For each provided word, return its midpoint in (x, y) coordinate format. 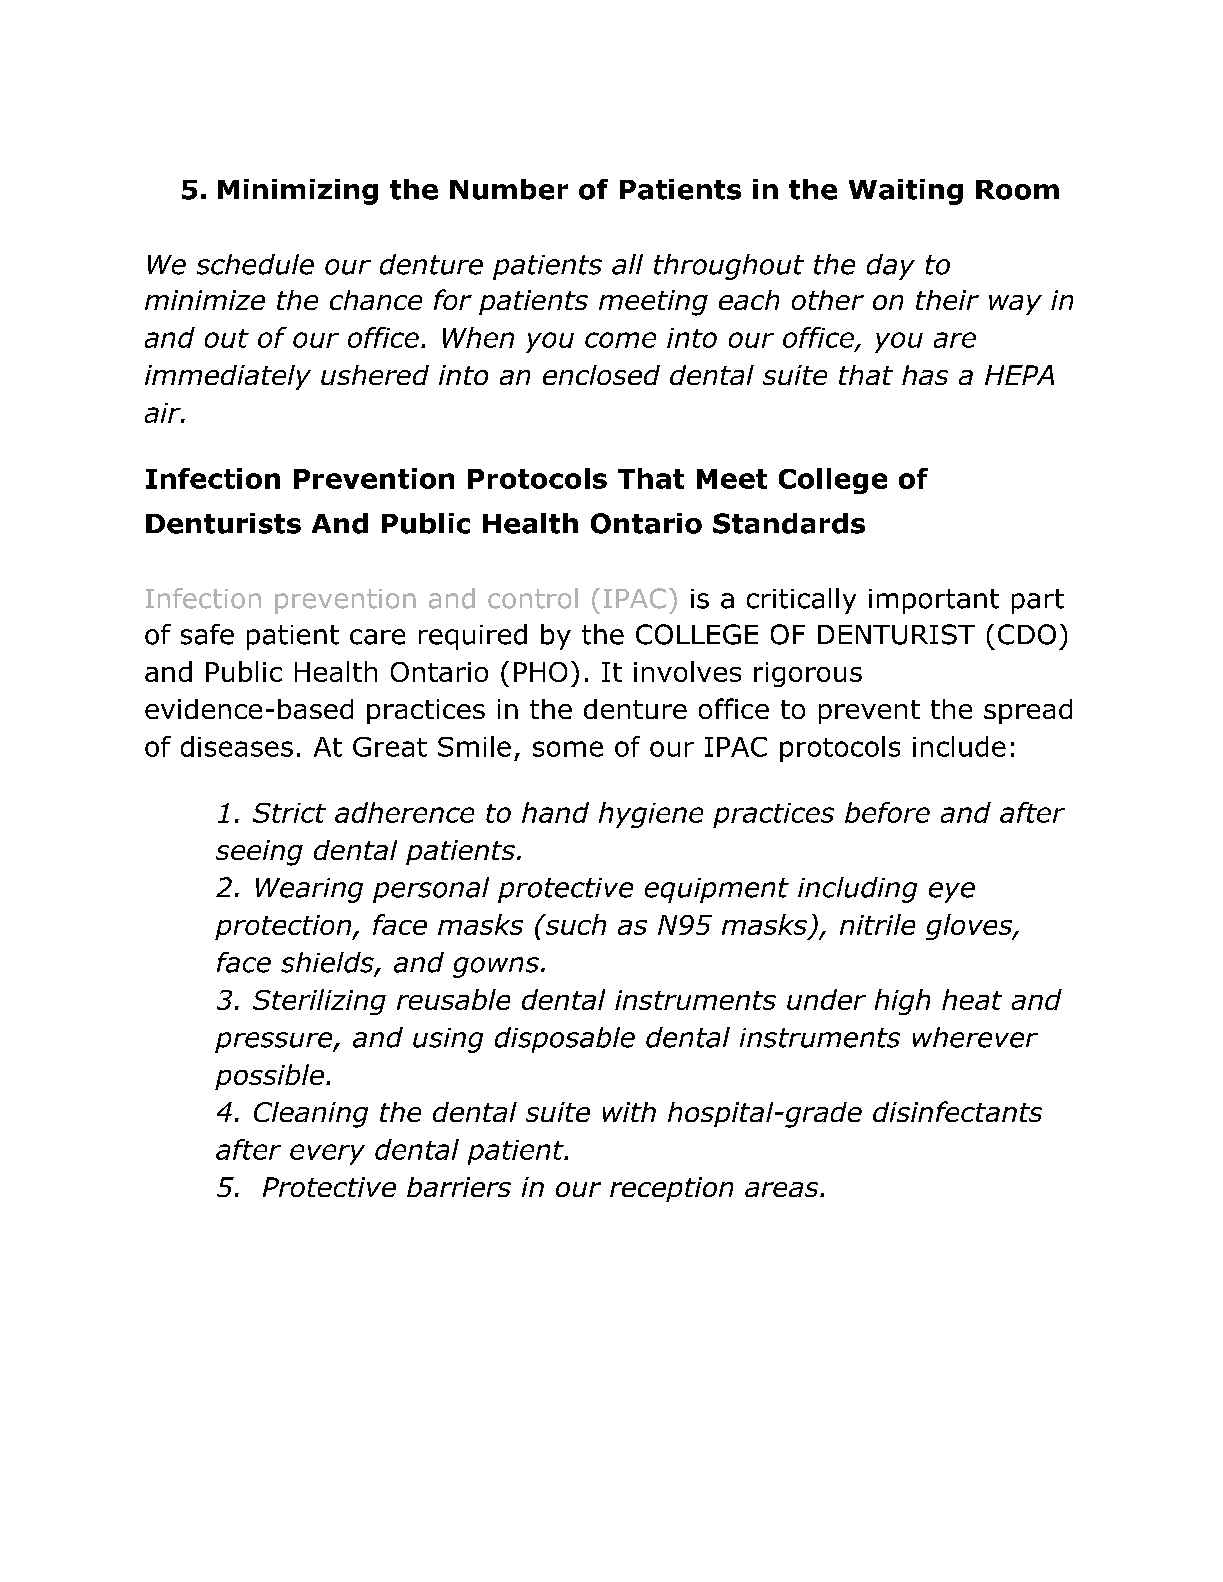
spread (1028, 711)
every (327, 1154)
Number (509, 189)
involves (687, 671)
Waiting (906, 192)
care (377, 637)
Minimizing (298, 192)
